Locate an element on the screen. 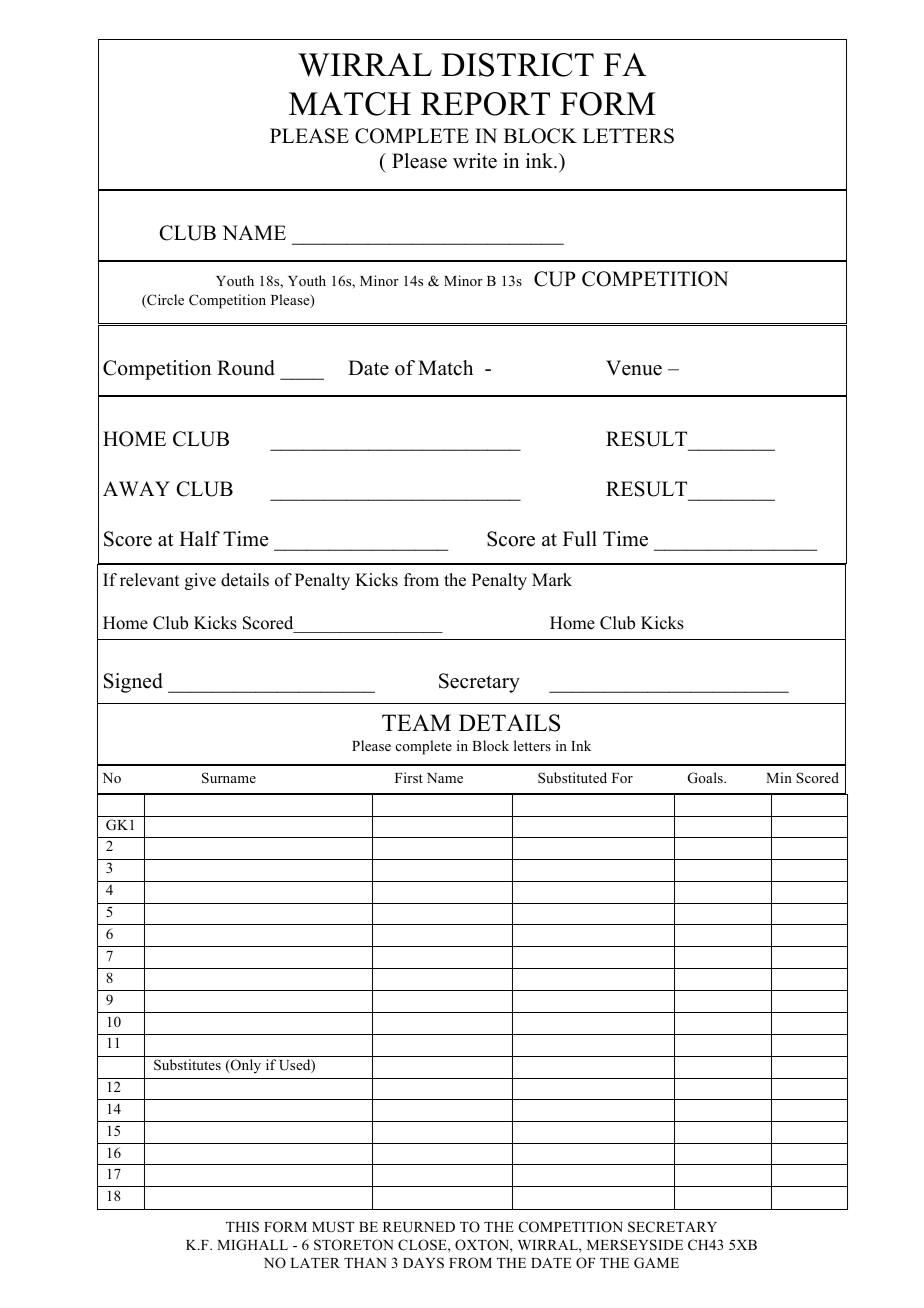 The height and width of the screenshot is (1308, 924). Circle is located at coordinates (164, 301).
